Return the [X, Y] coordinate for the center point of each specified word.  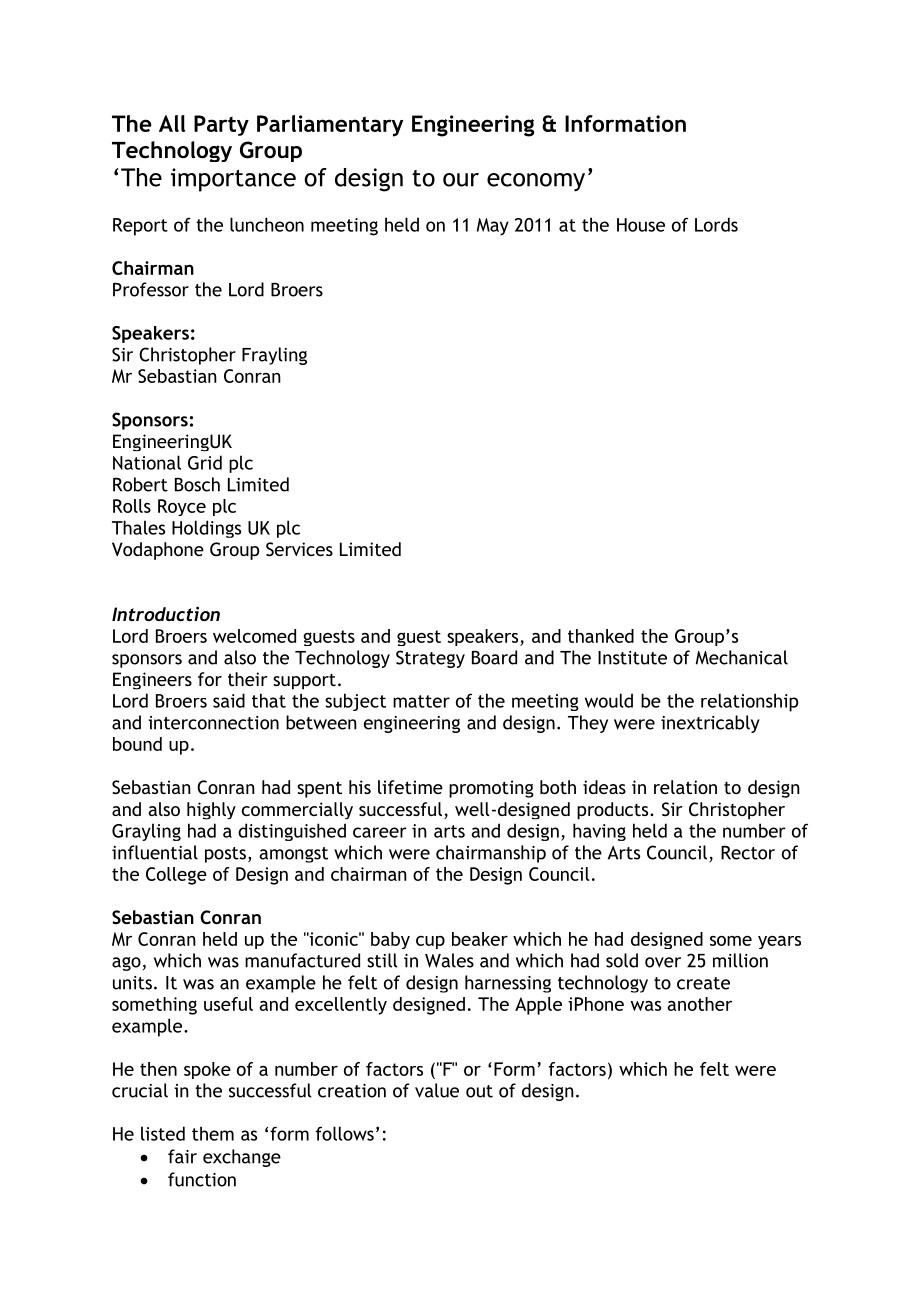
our [461, 180]
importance [233, 180]
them [213, 1133]
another [699, 1004]
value [437, 1090]
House [641, 225]
